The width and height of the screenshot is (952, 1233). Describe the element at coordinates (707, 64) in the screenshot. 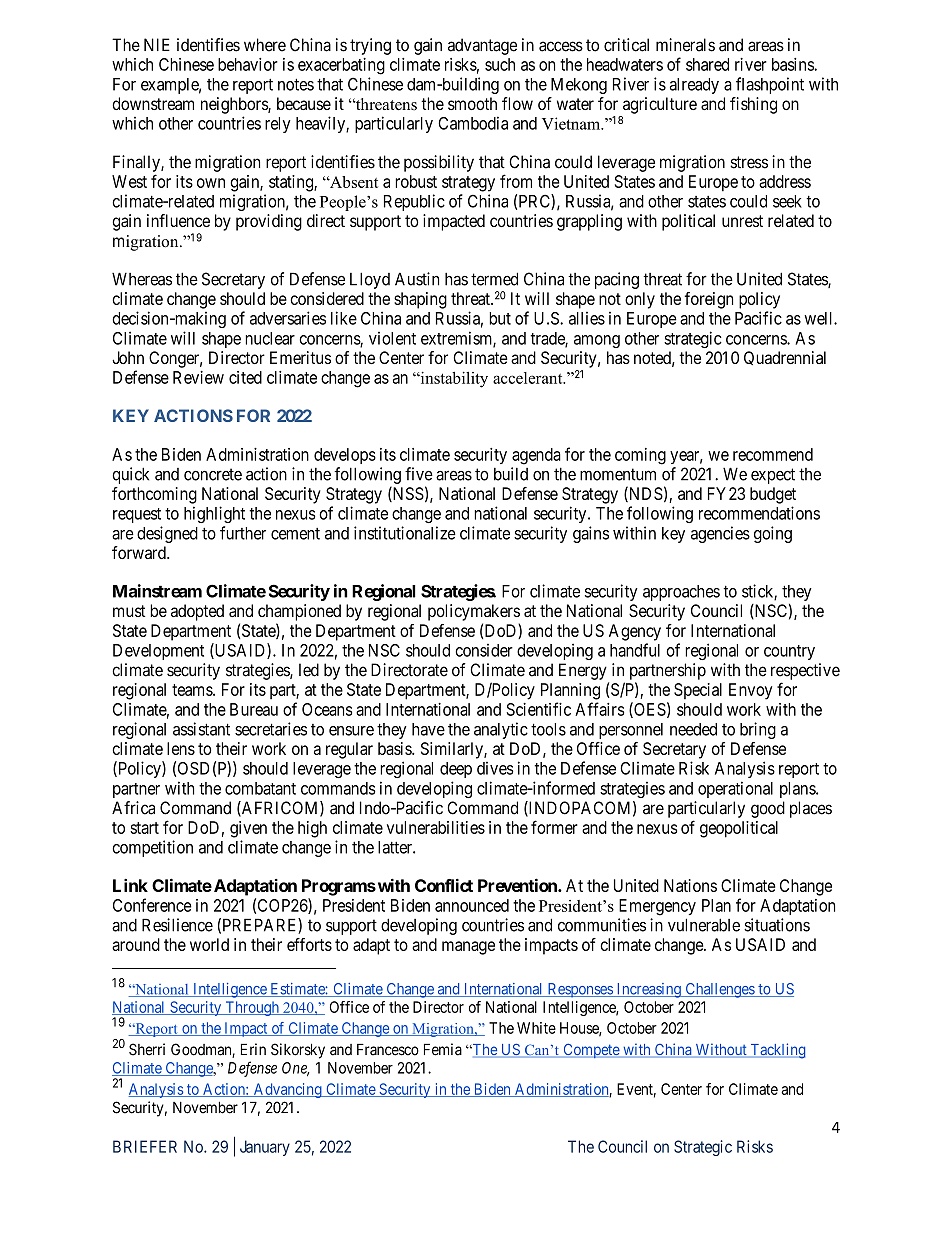

I see `shared` at that location.
